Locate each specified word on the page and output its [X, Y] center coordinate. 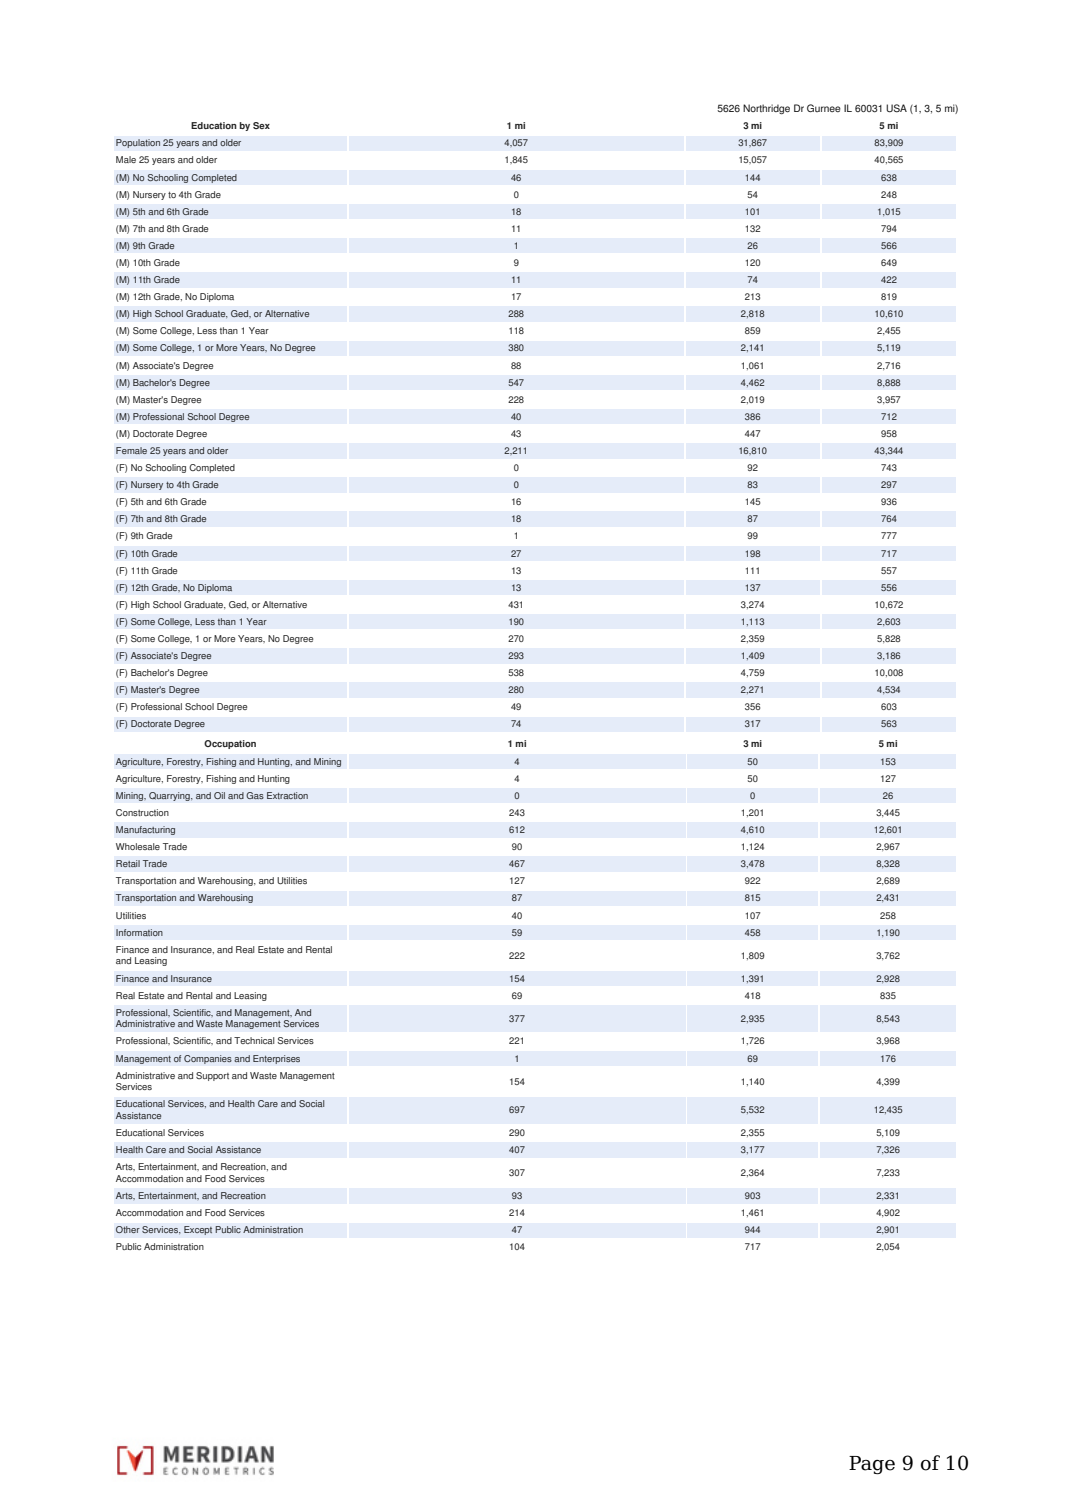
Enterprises [276, 1059]
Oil [219, 795]
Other [128, 1229]
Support [212, 1076]
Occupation [230, 744]
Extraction [287, 795]
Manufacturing [145, 830]
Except [198, 1230]
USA [896, 108]
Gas [255, 795]
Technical [254, 1040]
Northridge [766, 109]
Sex [261, 125]
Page [872, 1465]
